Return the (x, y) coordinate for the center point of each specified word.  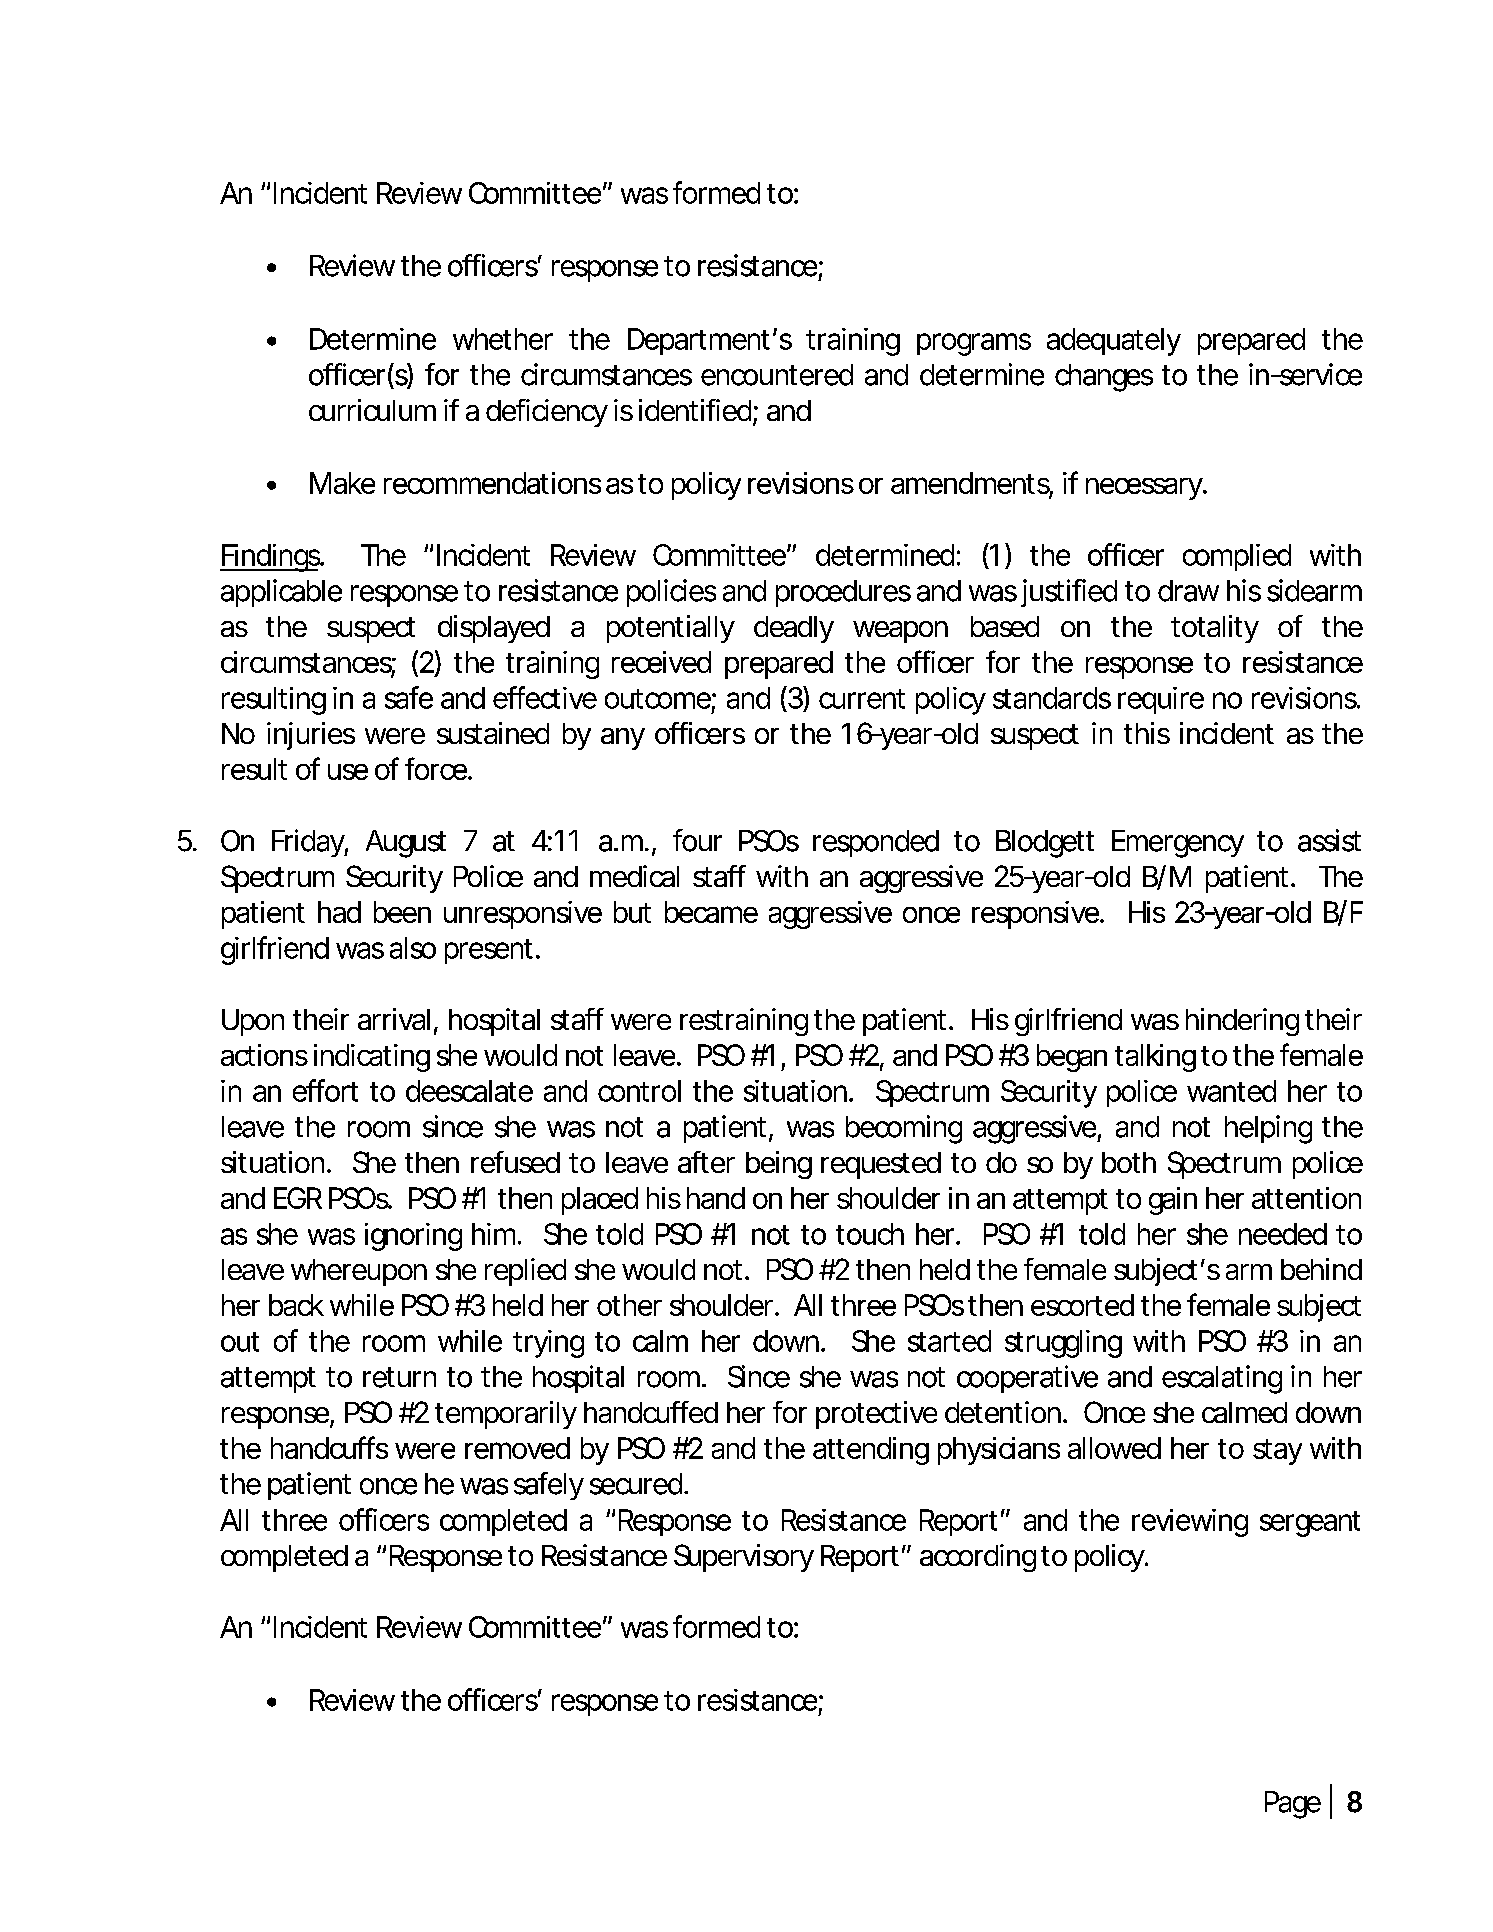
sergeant (1310, 1524)
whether (503, 339)
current (862, 699)
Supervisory (743, 1558)
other (629, 1305)
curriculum (371, 410)
